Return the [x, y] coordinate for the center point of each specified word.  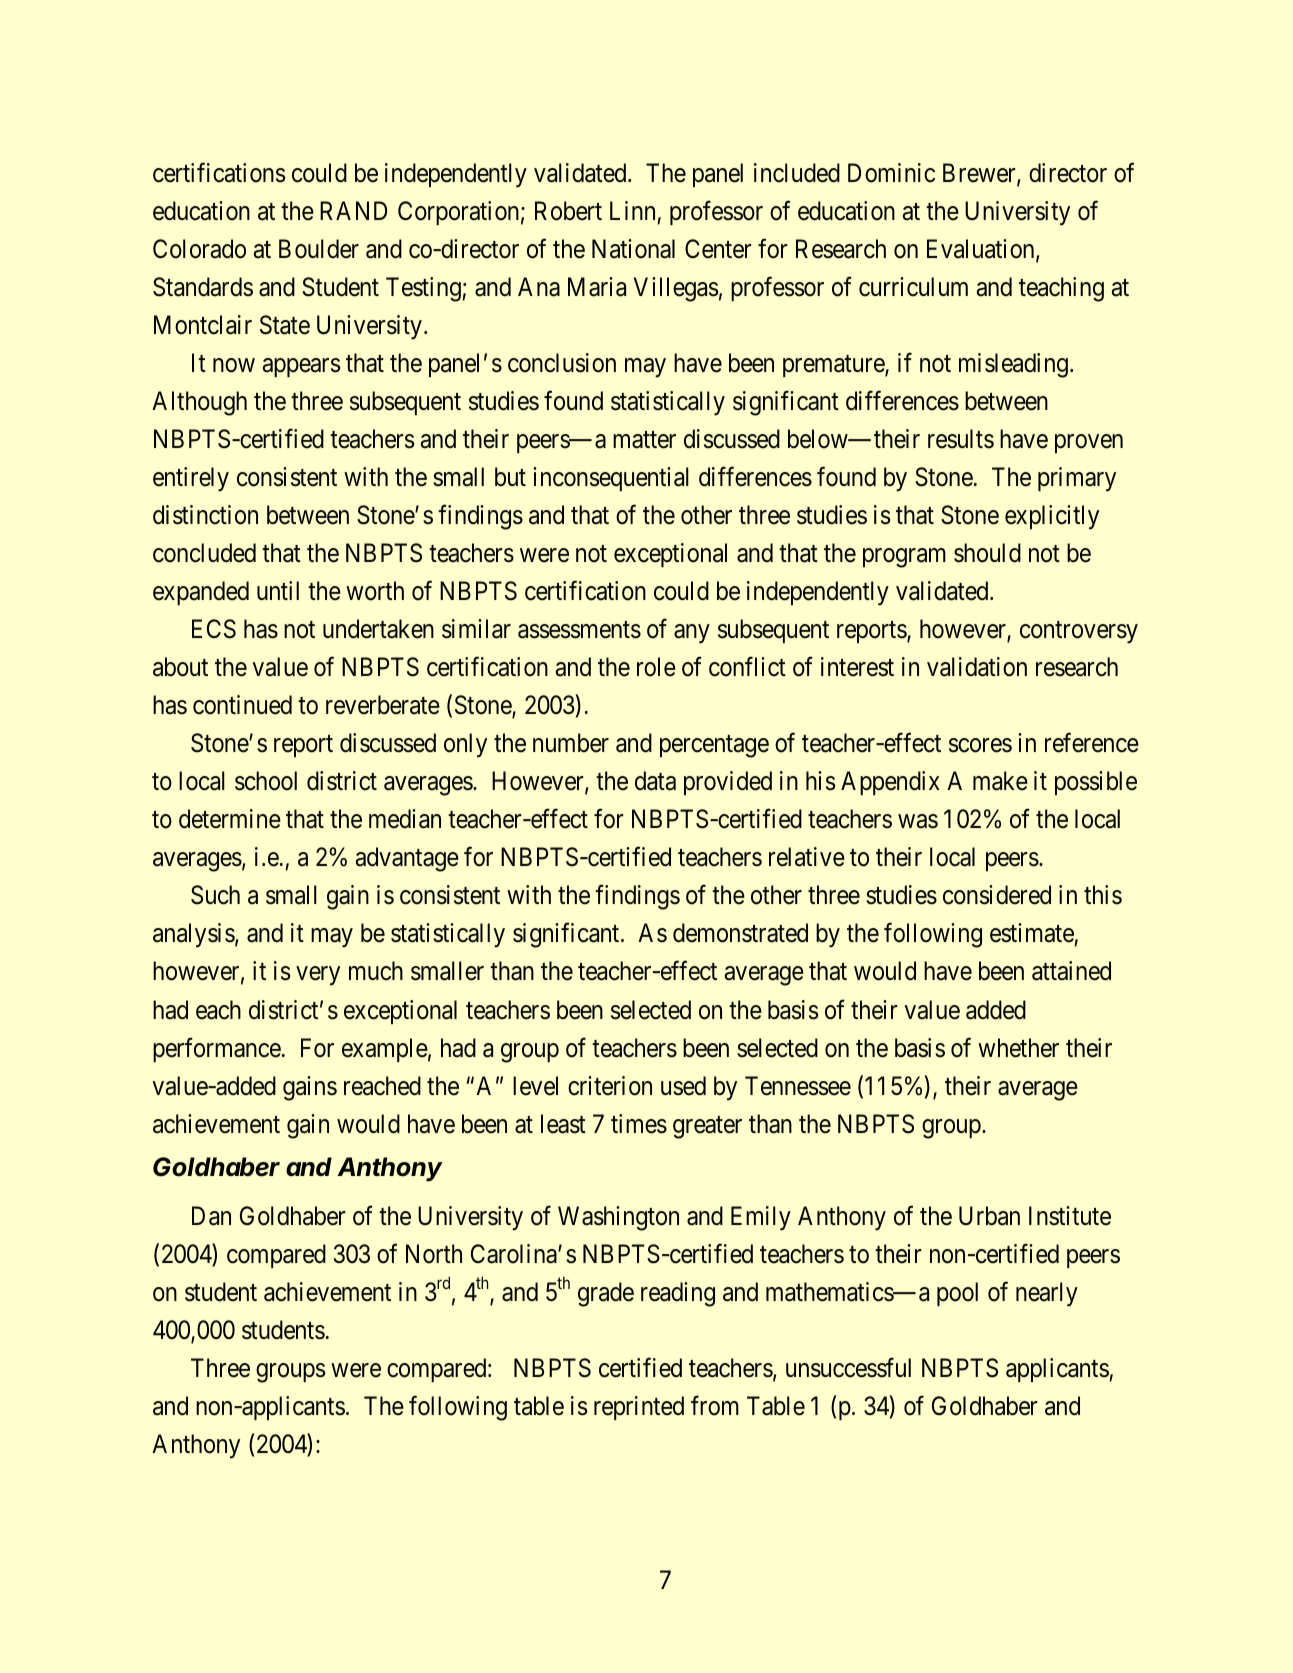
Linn [632, 210]
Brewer [980, 174]
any [691, 634]
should [987, 553]
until [278, 590]
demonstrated [740, 933]
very [318, 976]
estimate [1032, 934]
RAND [353, 210]
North [434, 1254]
